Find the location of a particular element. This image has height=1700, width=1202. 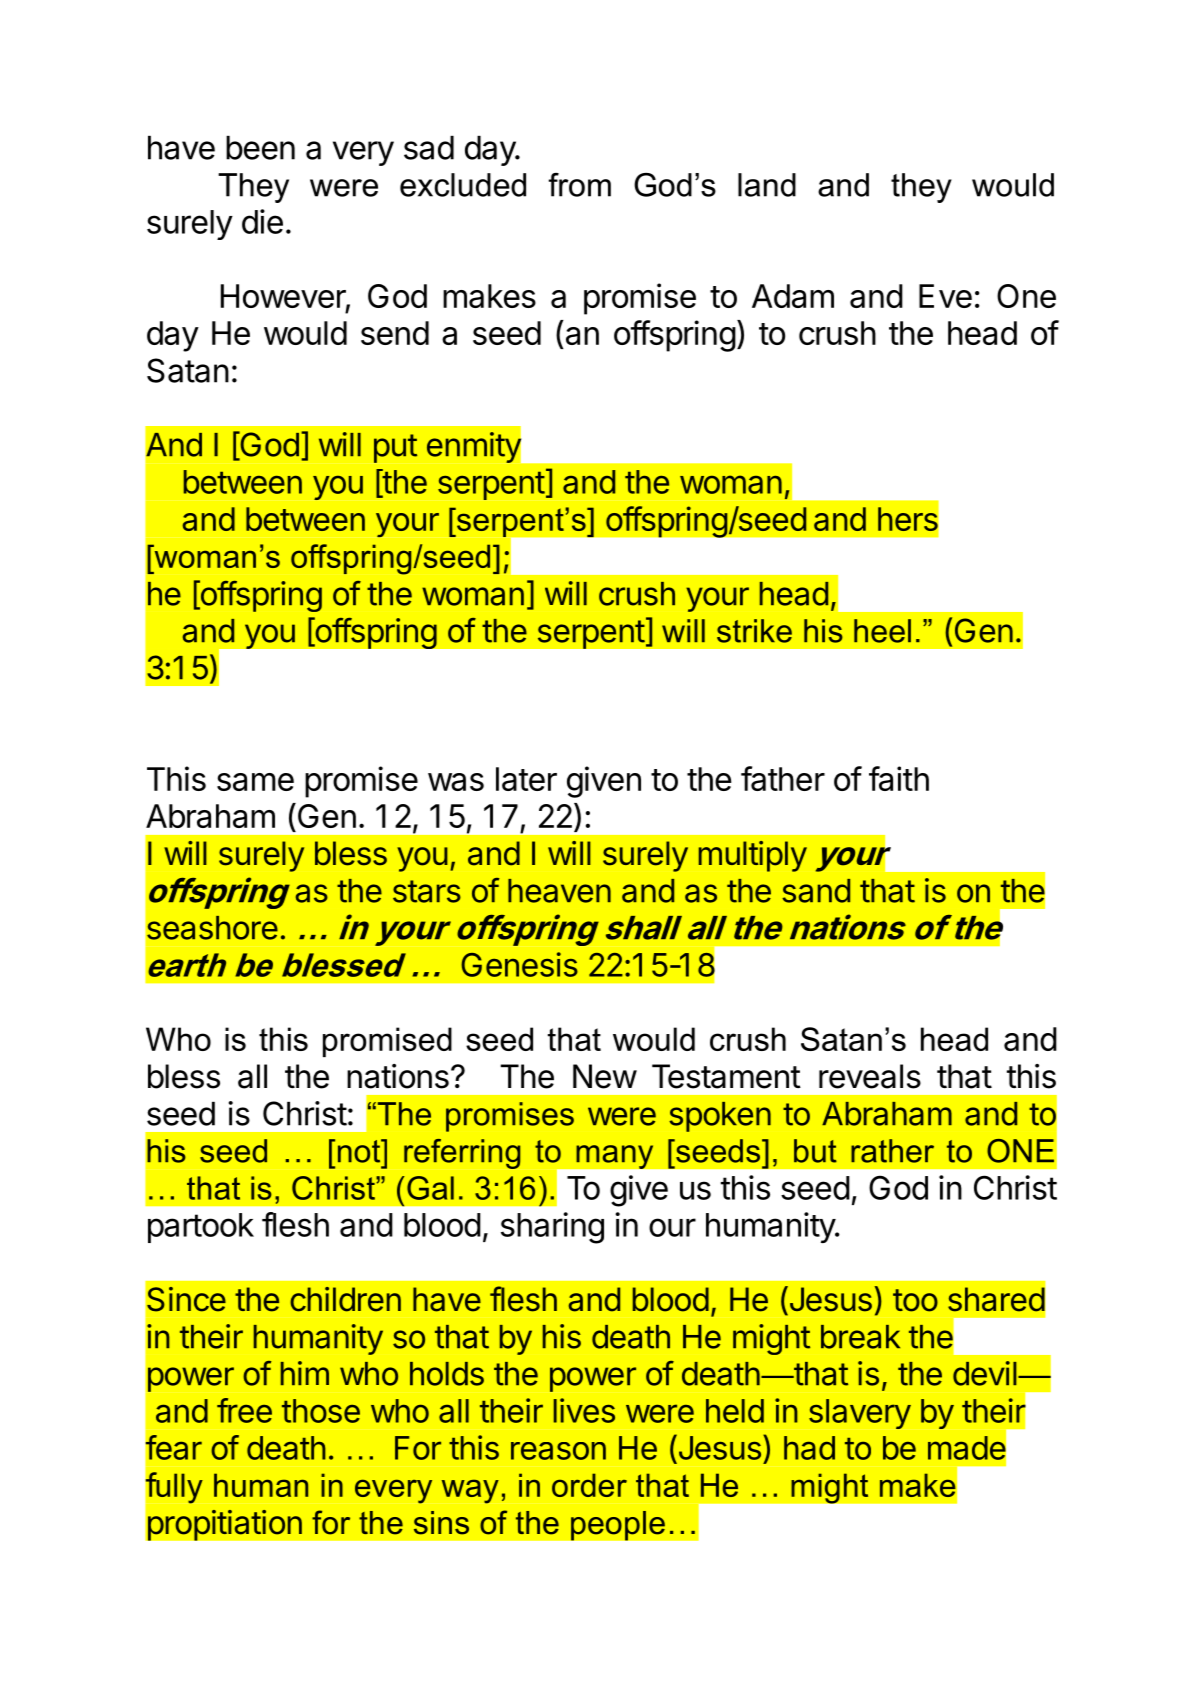

land is located at coordinates (767, 185).
